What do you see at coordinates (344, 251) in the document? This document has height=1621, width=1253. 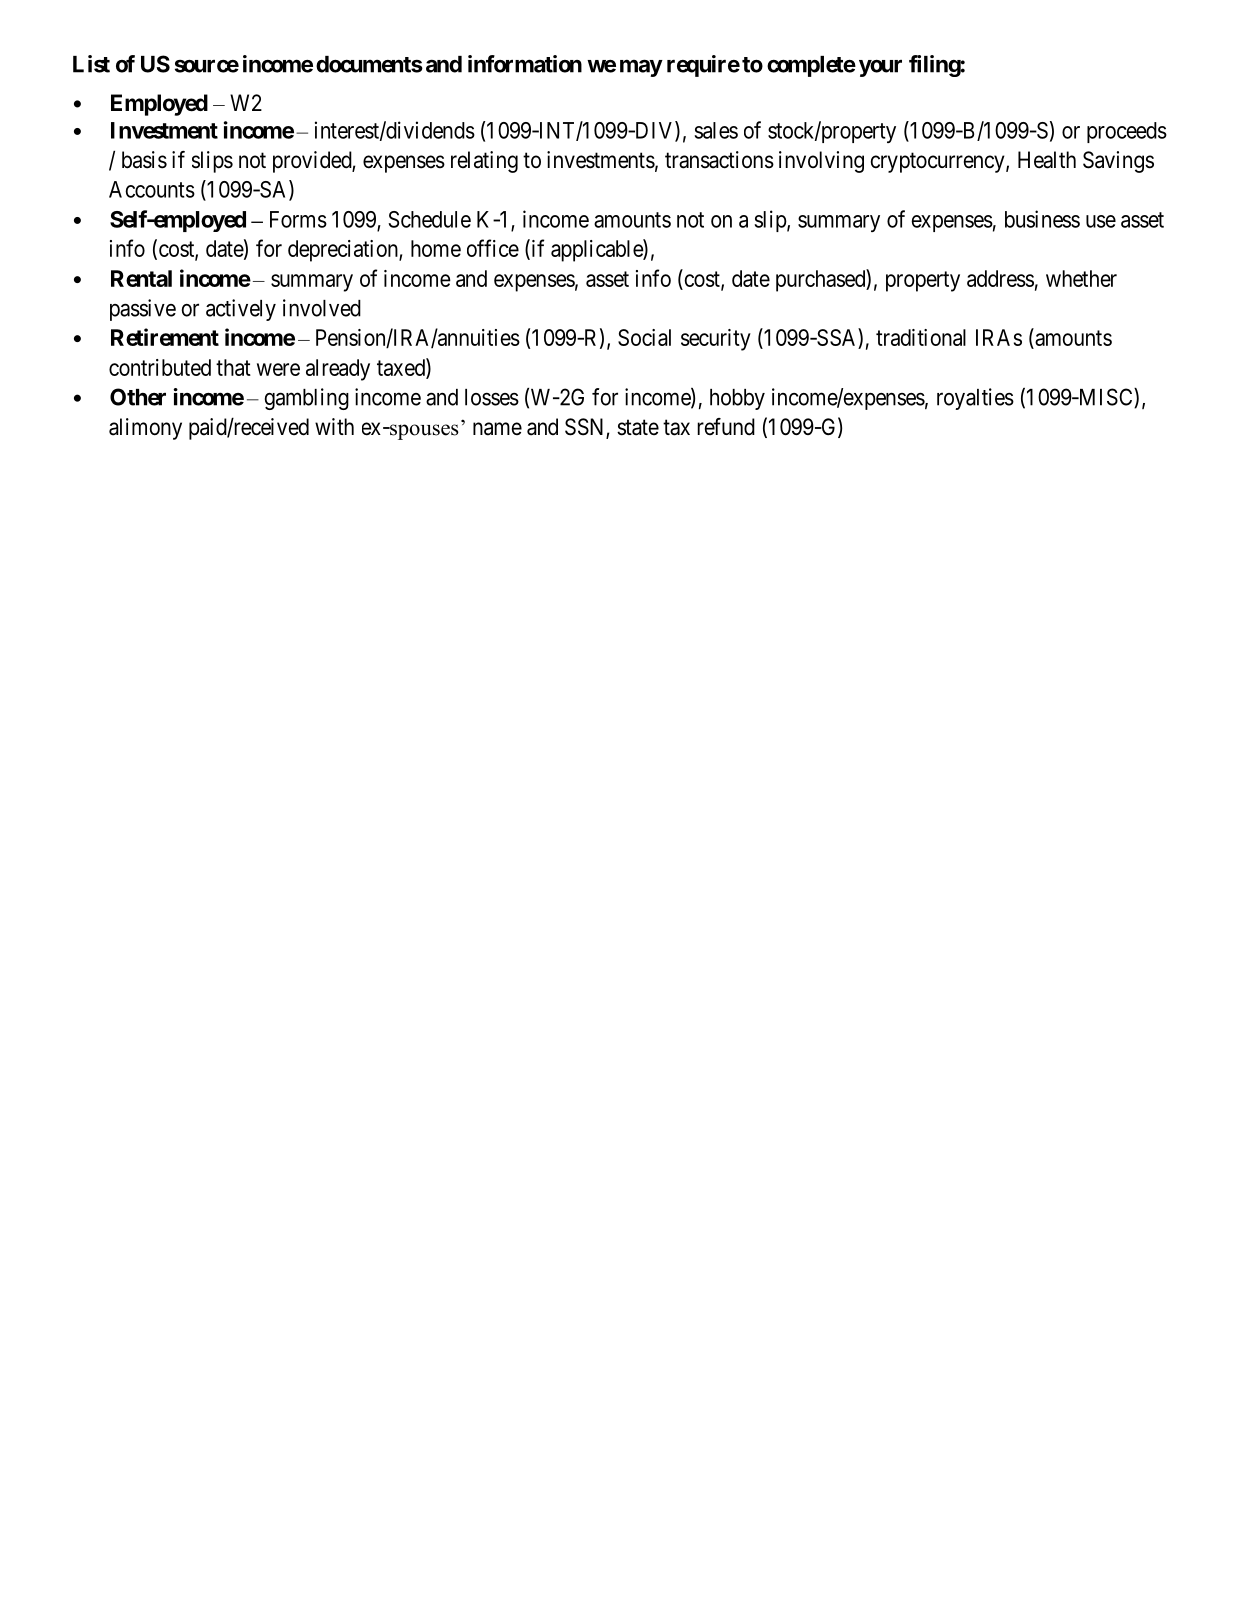 I see `depreciation` at bounding box center [344, 251].
